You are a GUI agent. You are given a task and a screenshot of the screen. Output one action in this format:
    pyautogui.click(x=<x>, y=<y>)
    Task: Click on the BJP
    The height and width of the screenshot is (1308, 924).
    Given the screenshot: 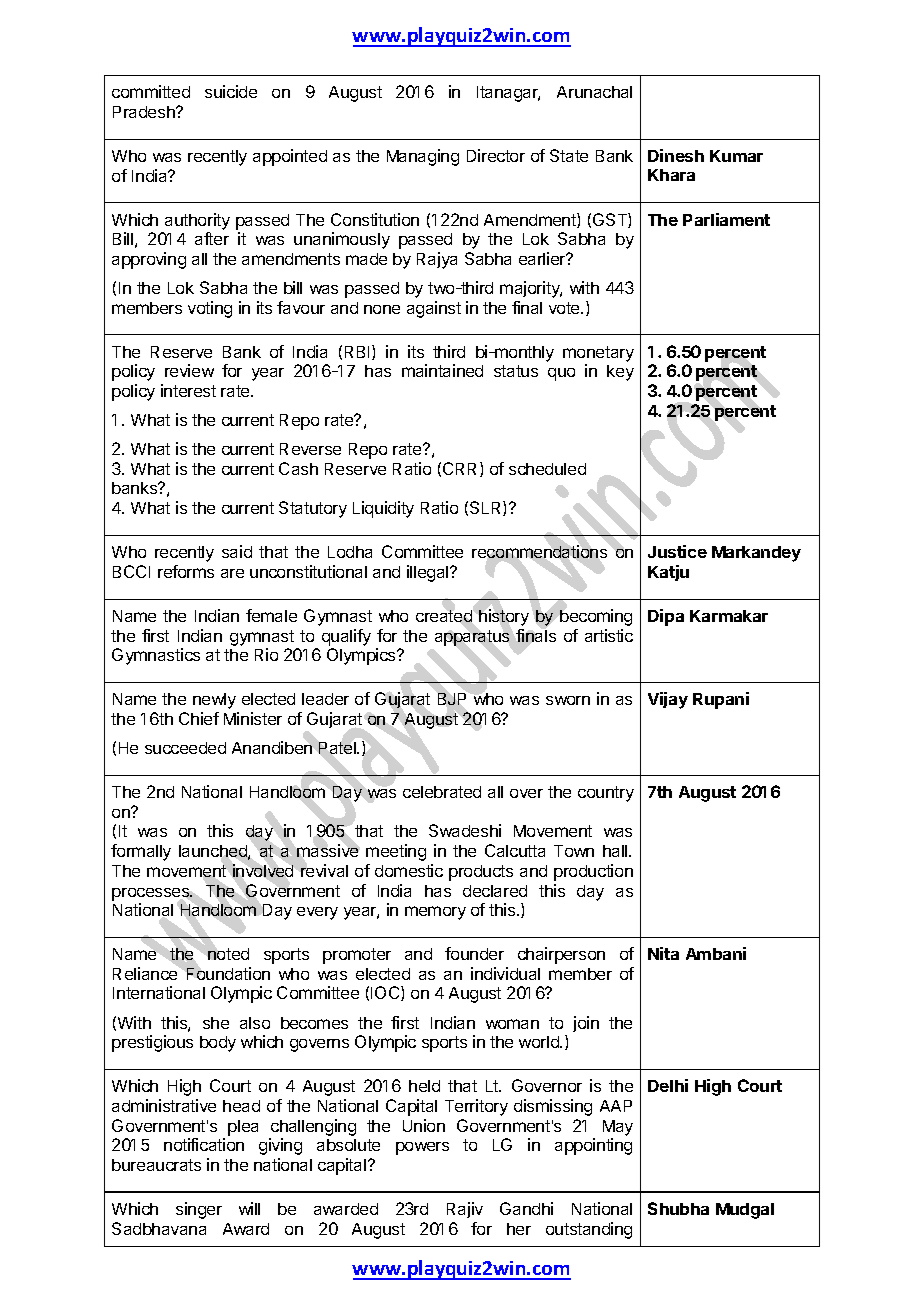 What is the action you would take?
    pyautogui.click(x=452, y=699)
